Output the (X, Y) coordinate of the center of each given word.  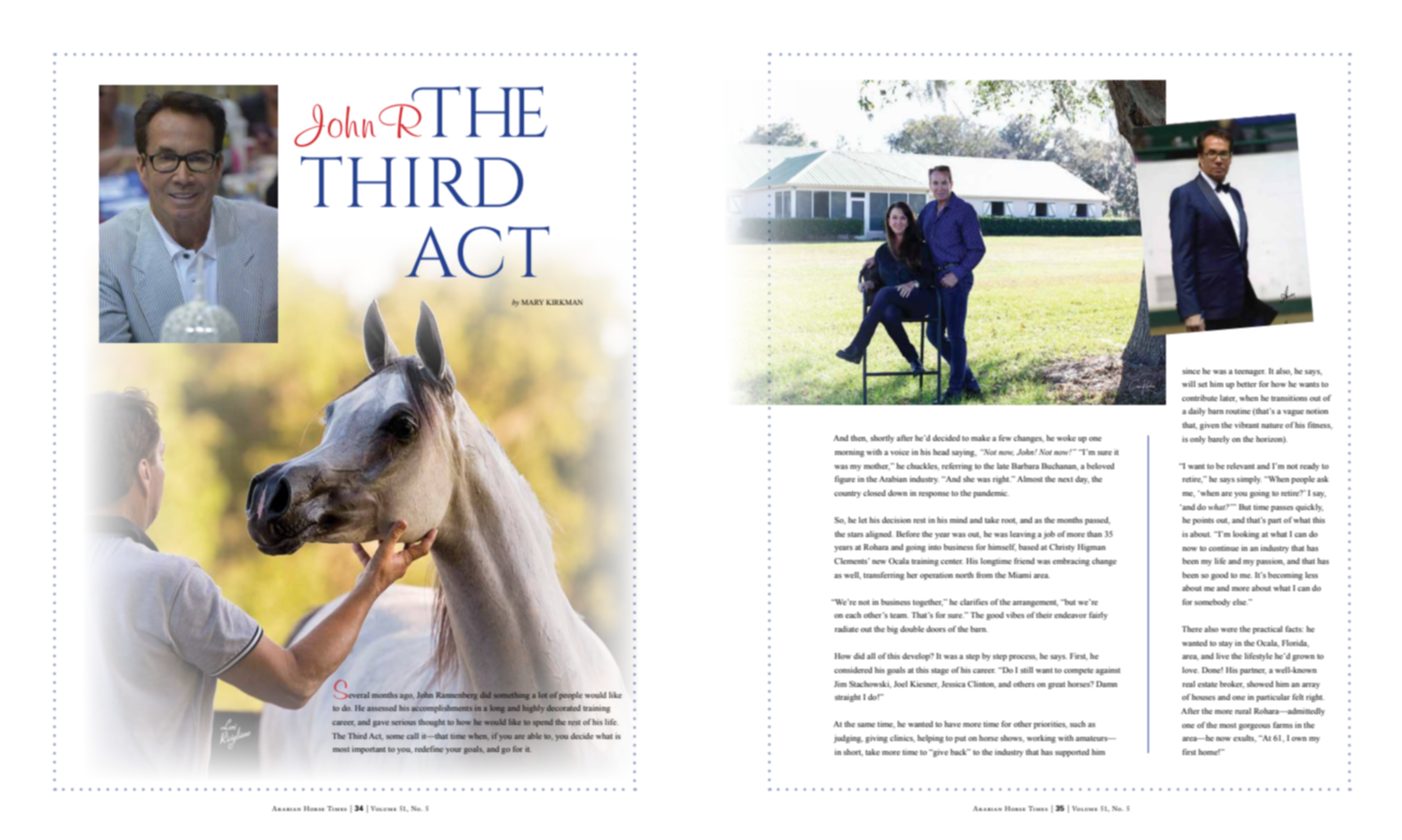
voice (899, 452)
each (853, 615)
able (534, 736)
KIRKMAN (564, 302)
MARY (533, 302)
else (1241, 602)
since (1191, 371)
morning (849, 453)
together (928, 603)
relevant (1241, 466)
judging (848, 739)
